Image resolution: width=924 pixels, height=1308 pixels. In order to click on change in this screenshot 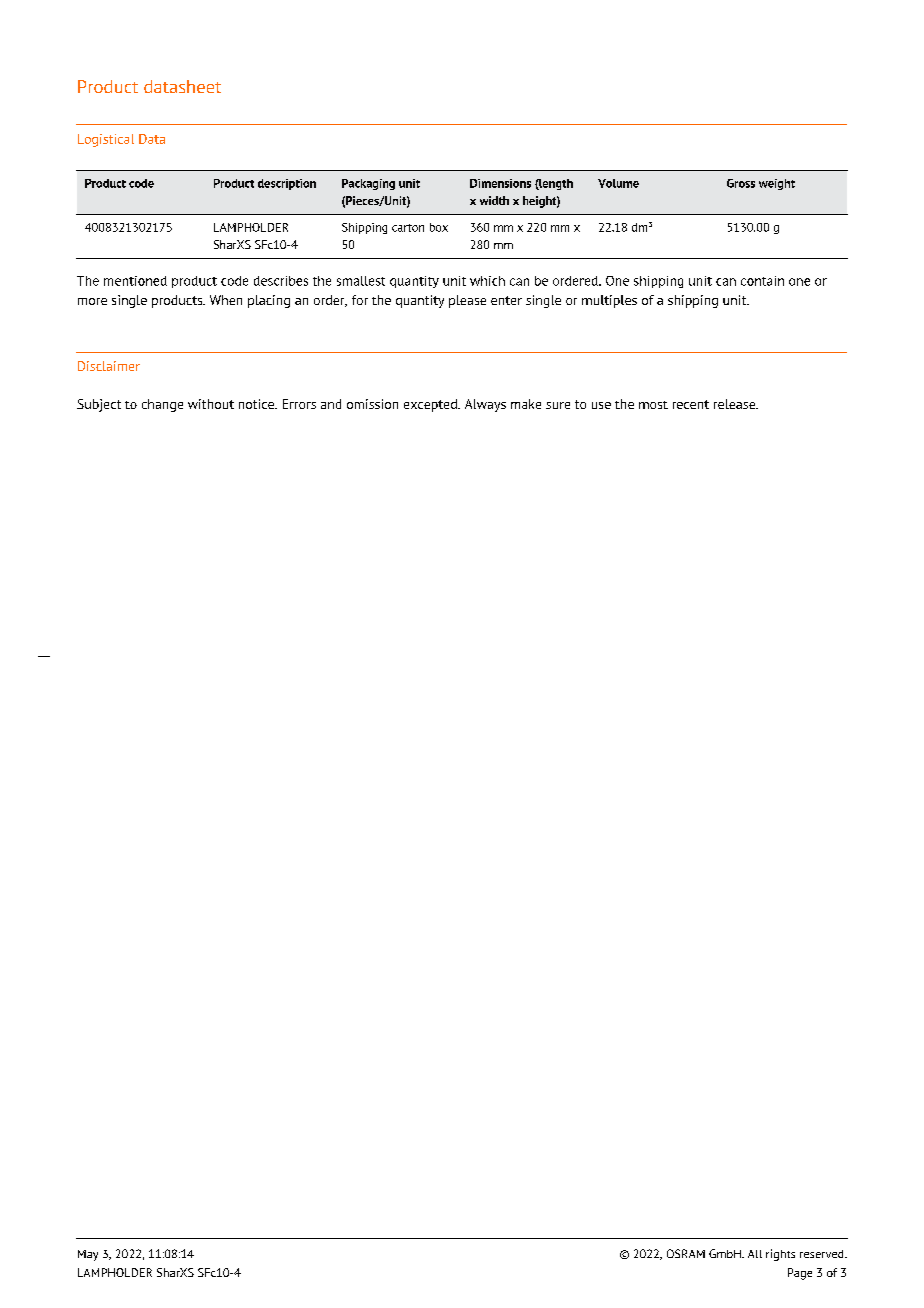, I will do `click(162, 405)`.
